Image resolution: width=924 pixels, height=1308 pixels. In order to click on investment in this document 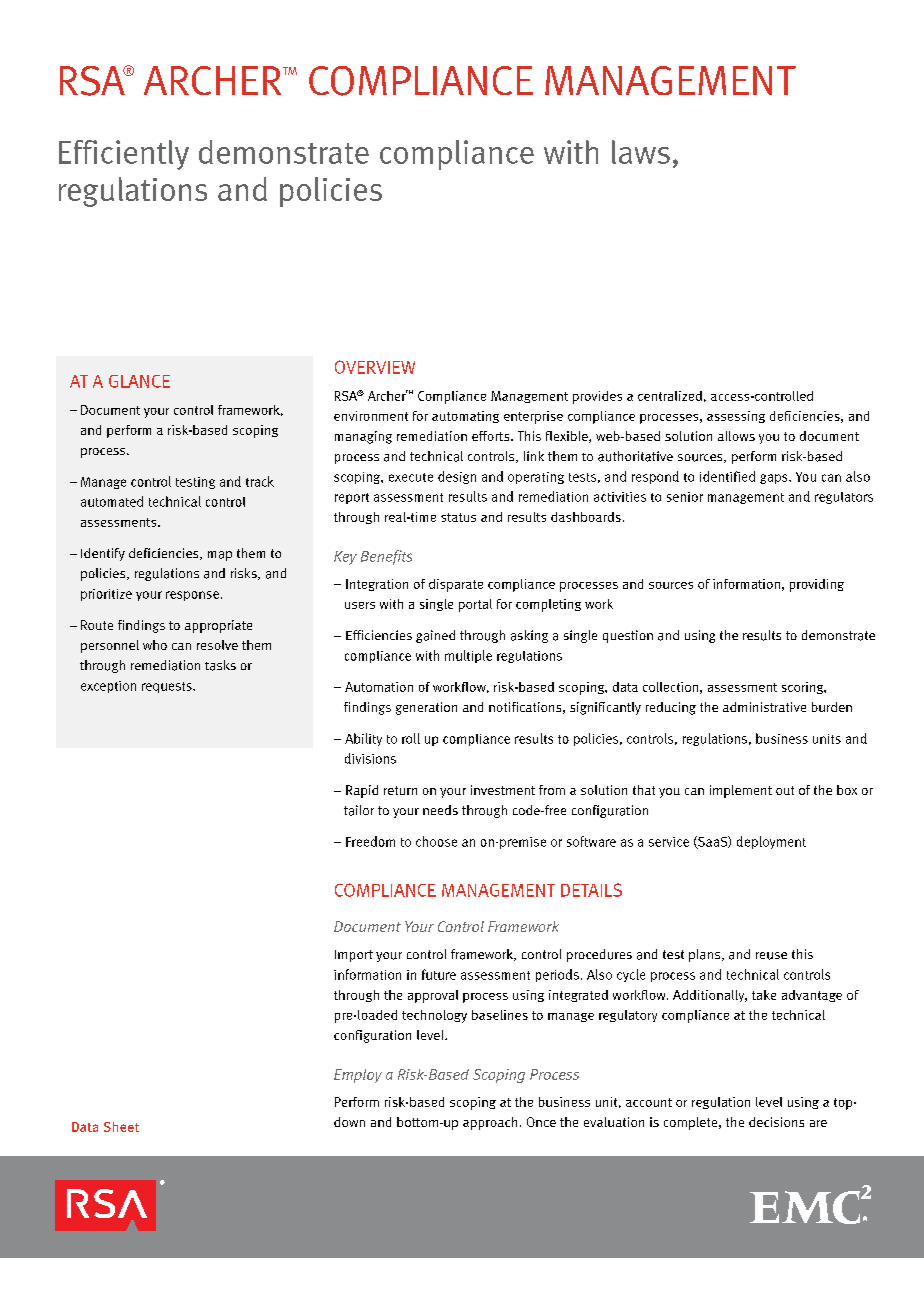, I will do `click(503, 790)`.
